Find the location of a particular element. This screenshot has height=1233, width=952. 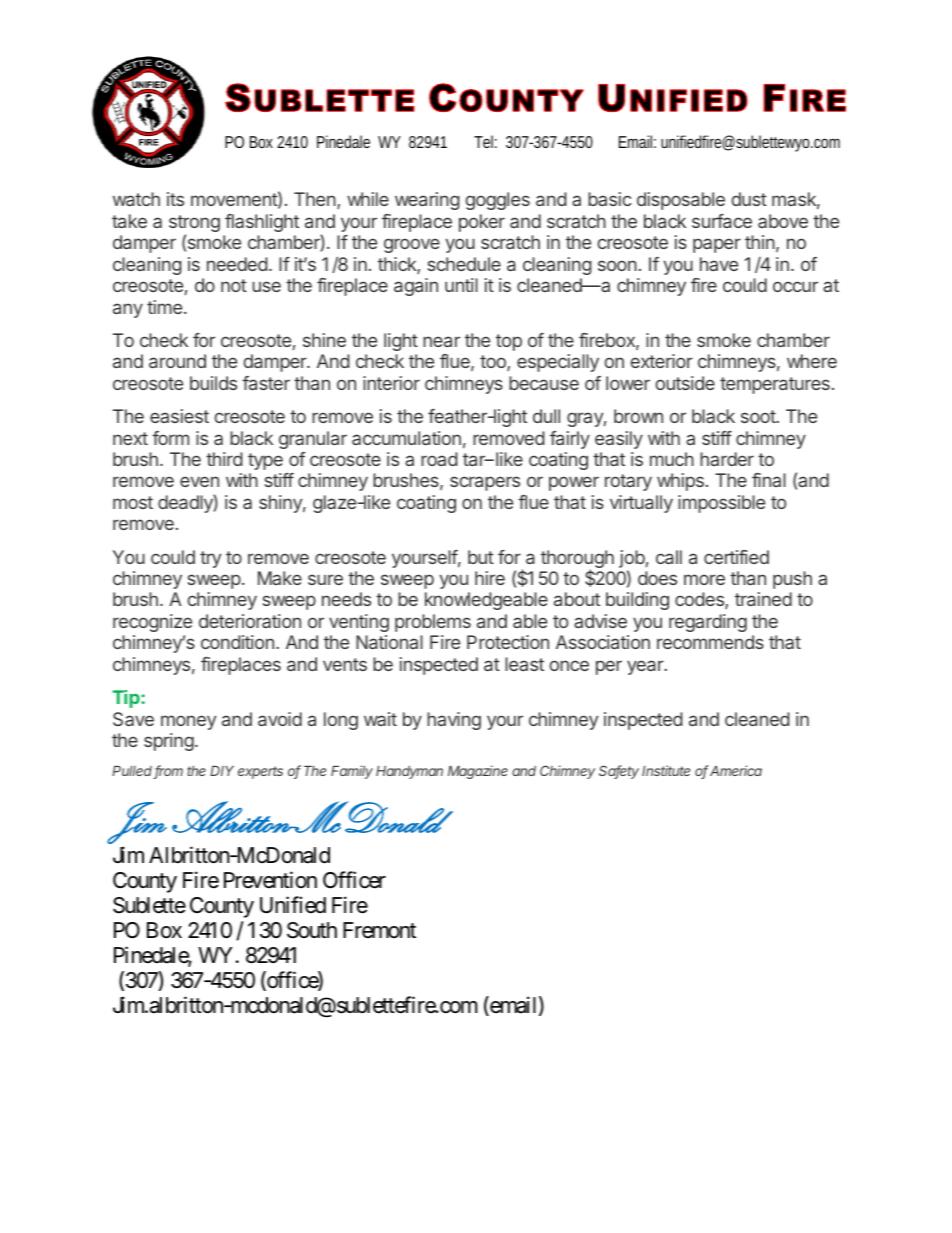

certified is located at coordinates (736, 557).
